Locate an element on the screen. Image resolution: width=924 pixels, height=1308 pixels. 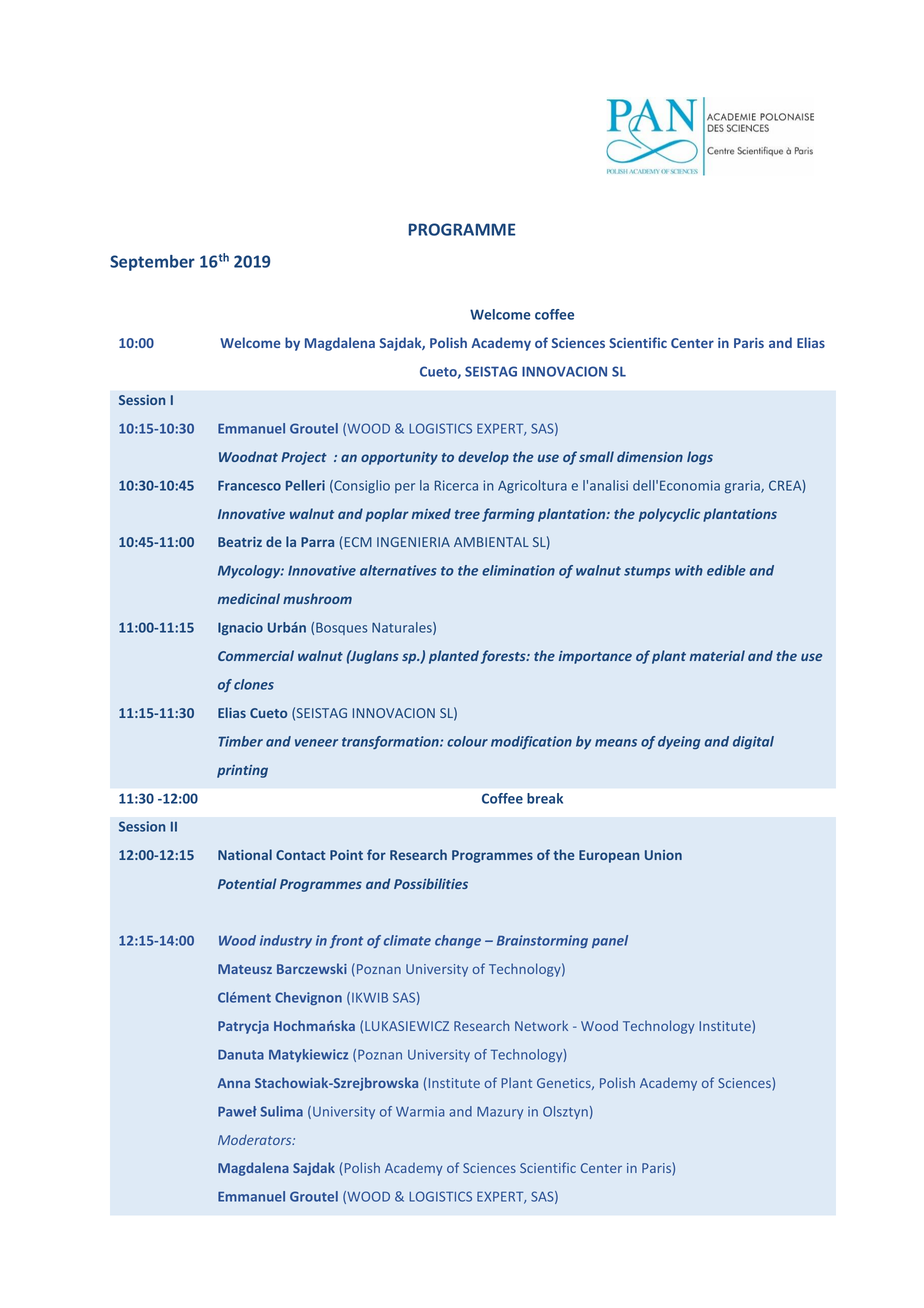
clones is located at coordinates (254, 684).
